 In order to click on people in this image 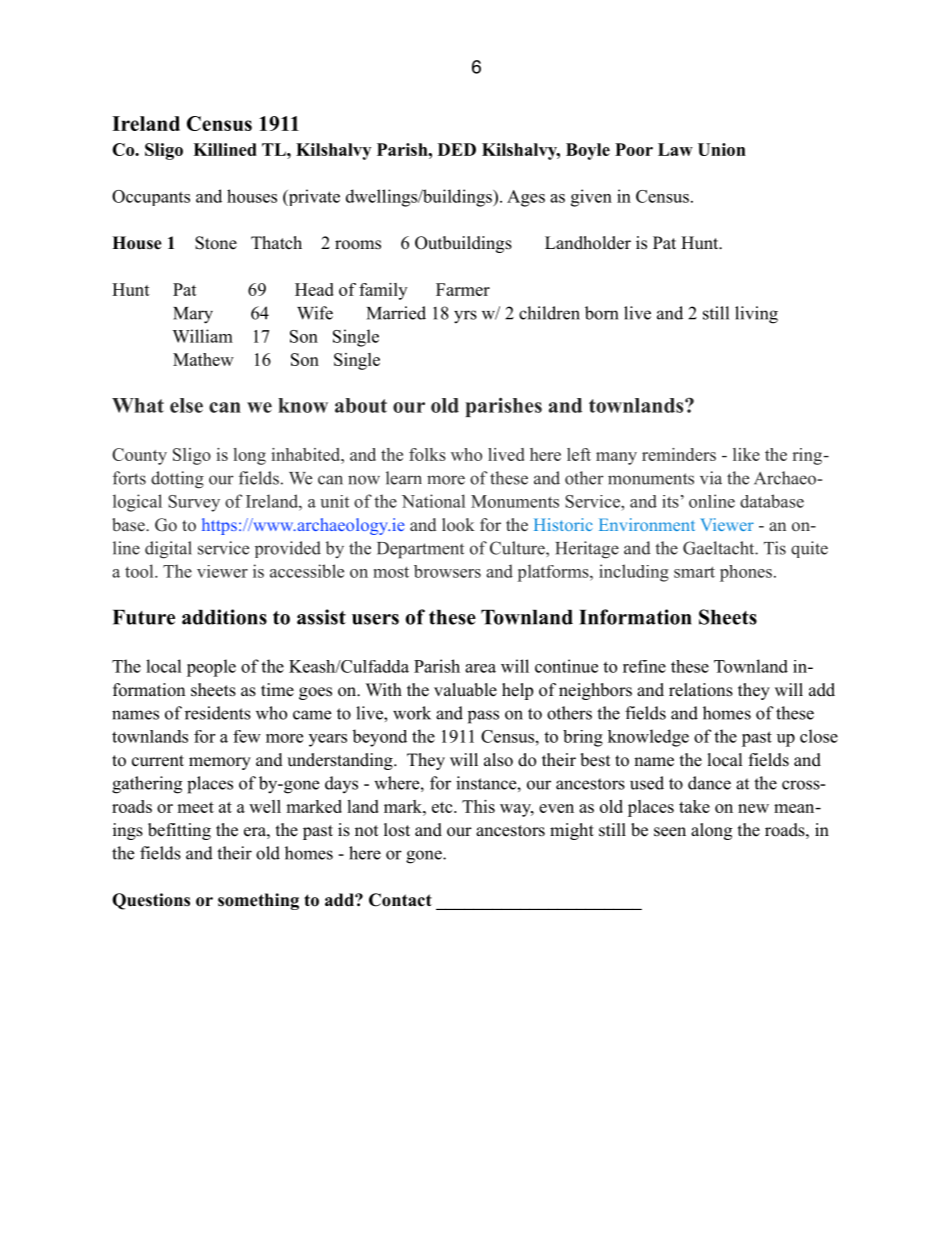, I will do `click(211, 668)`.
